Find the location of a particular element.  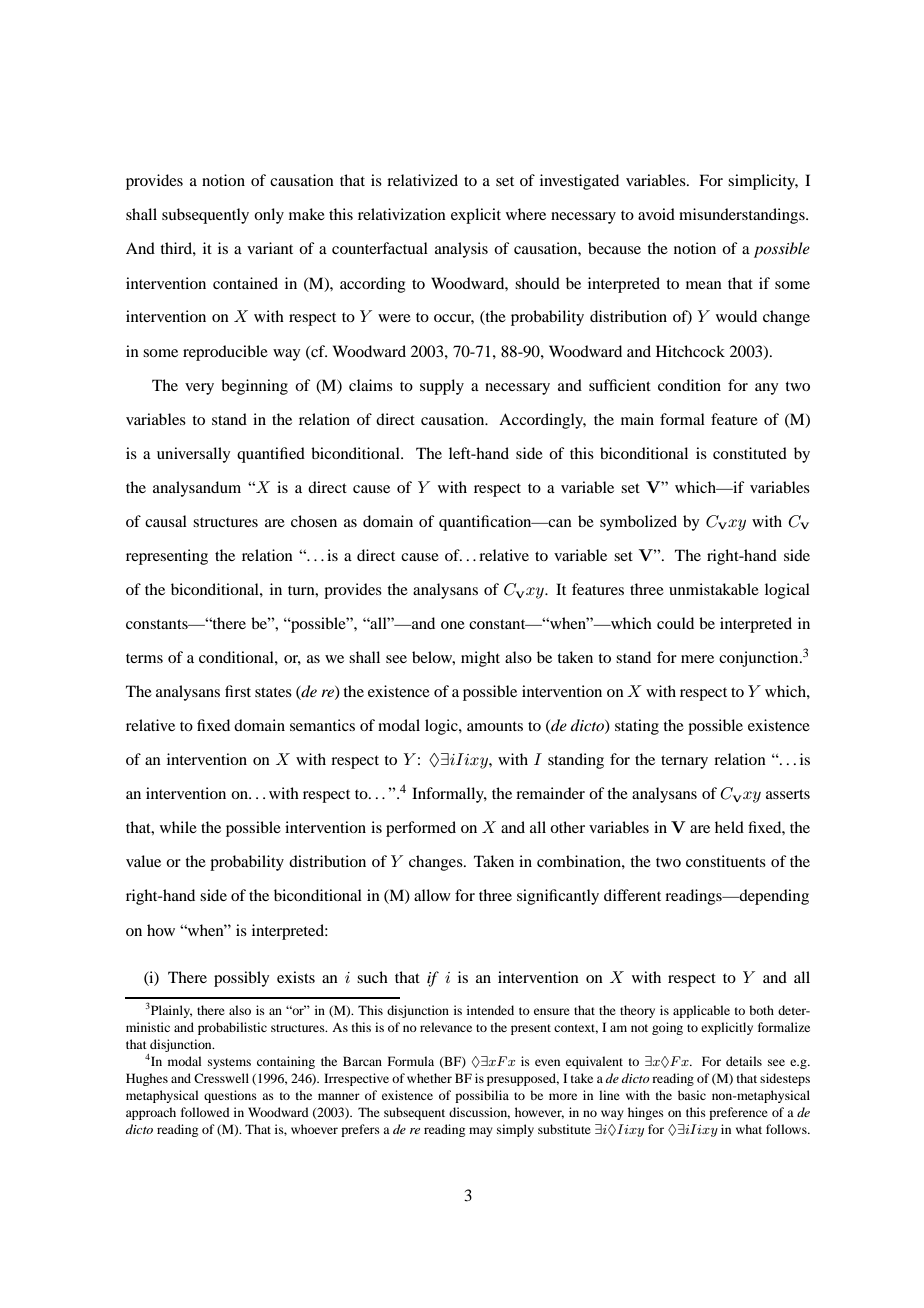

value is located at coordinates (143, 861).
